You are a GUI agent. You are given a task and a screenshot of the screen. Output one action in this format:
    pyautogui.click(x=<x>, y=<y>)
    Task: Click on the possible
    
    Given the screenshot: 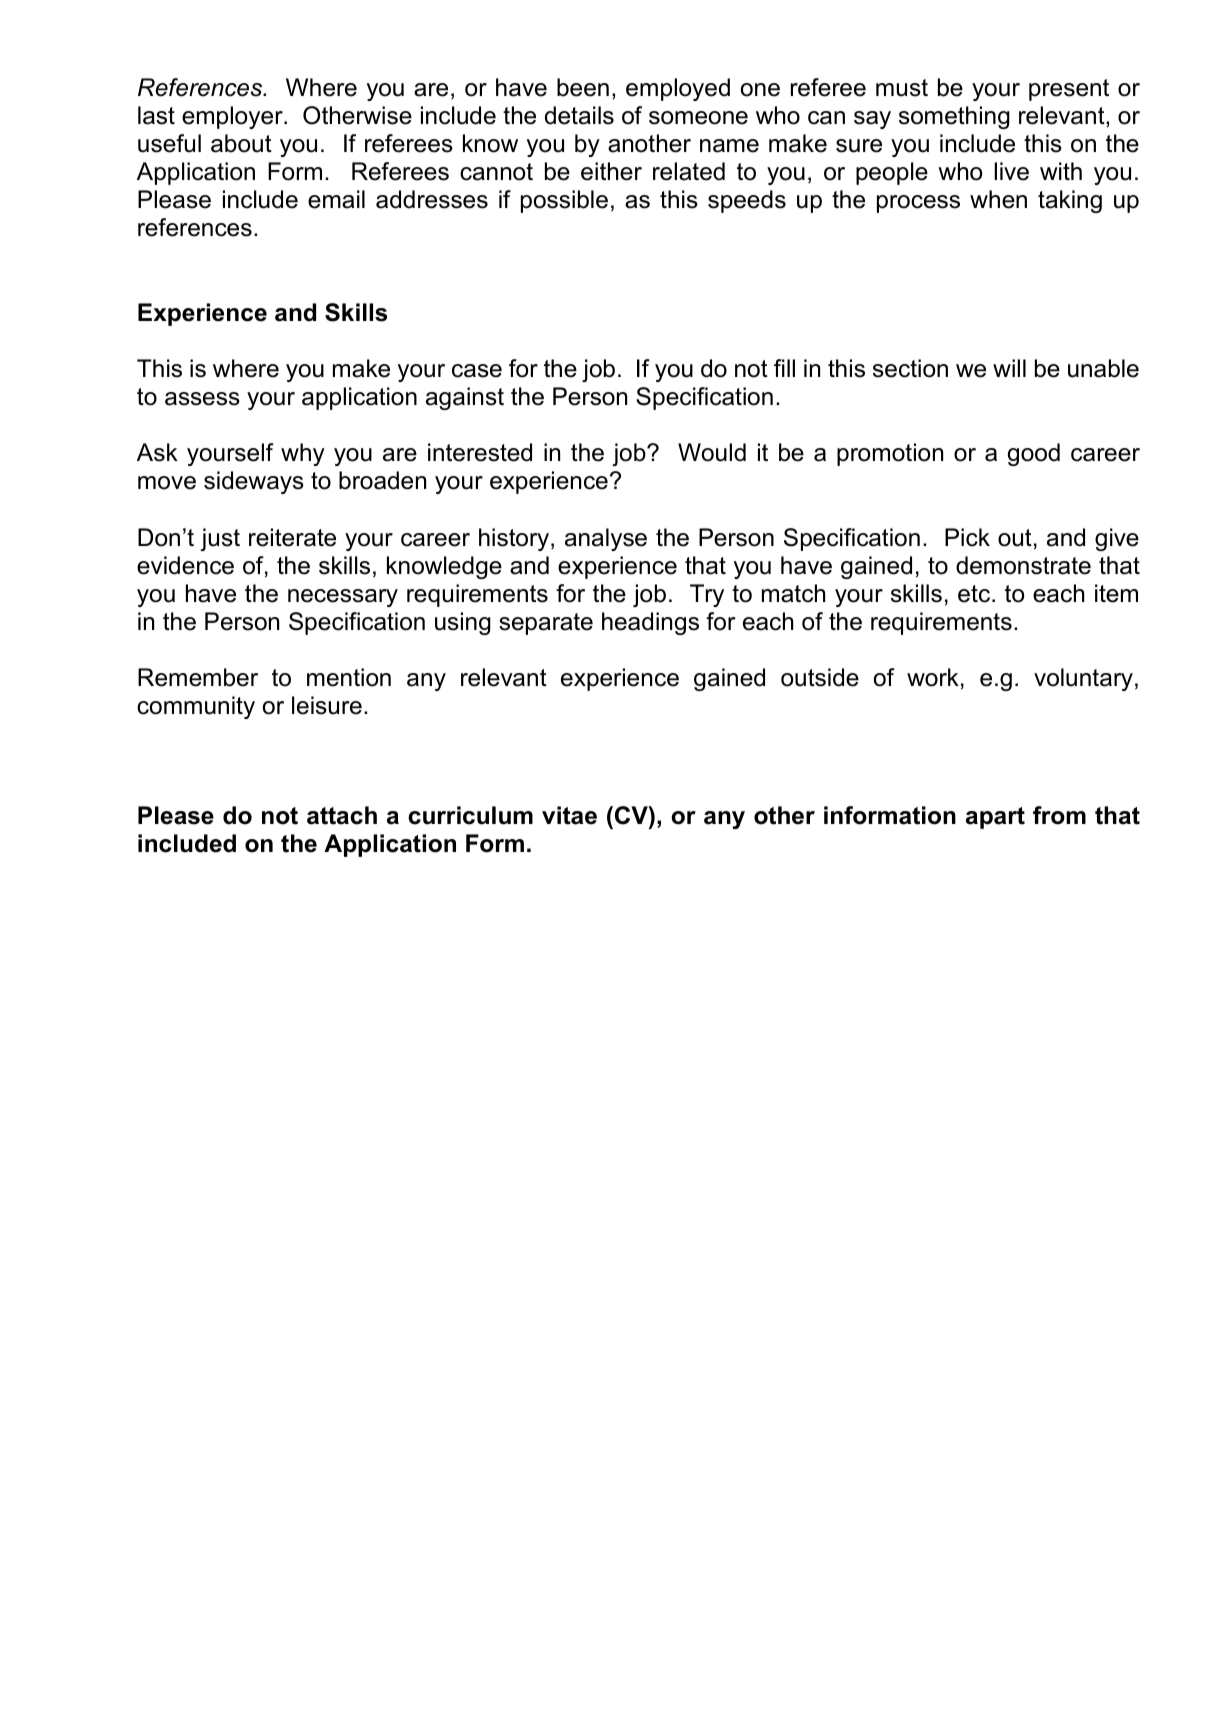 What is the action you would take?
    pyautogui.click(x=564, y=201)
